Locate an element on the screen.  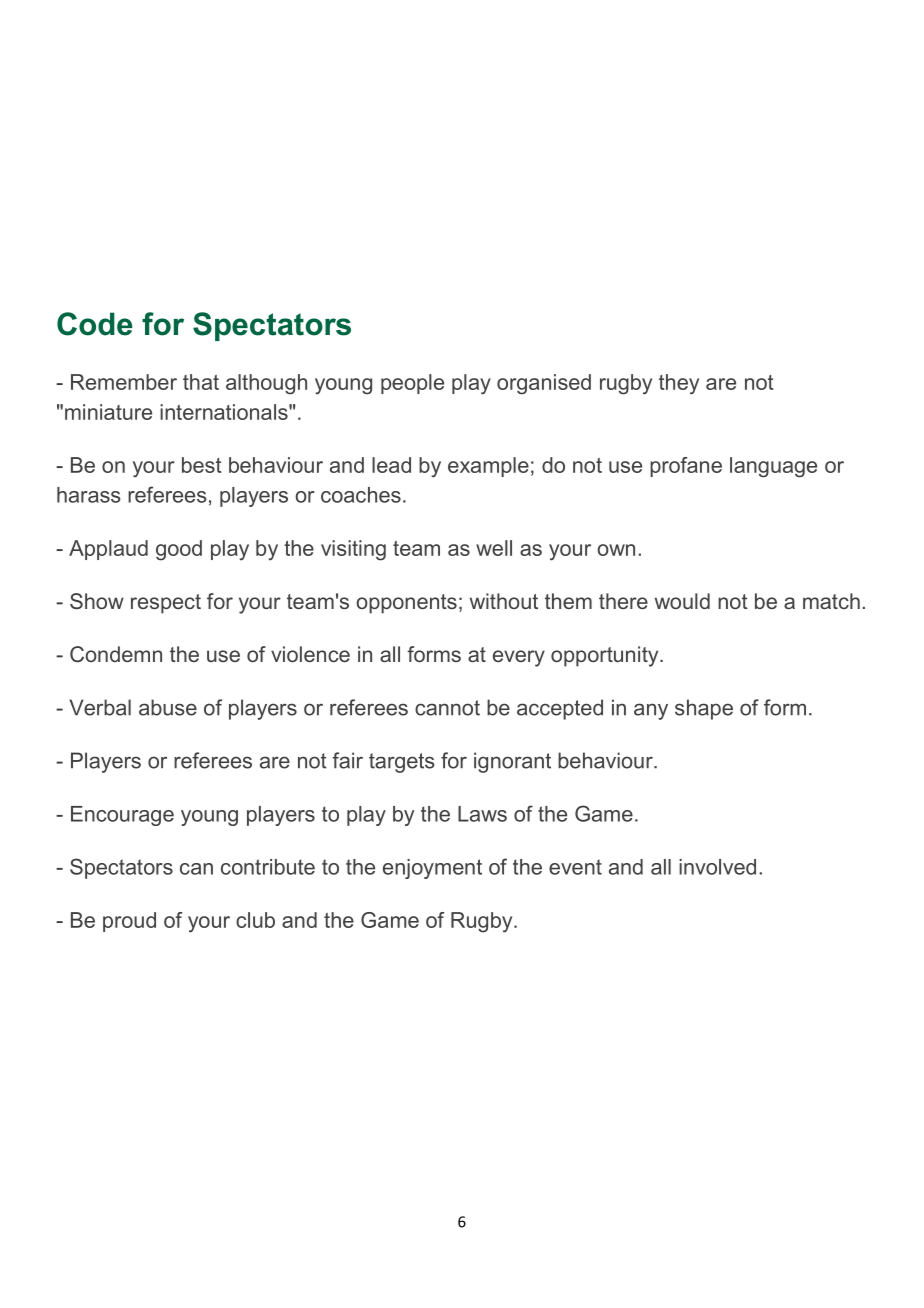
enjoyment is located at coordinates (432, 869).
